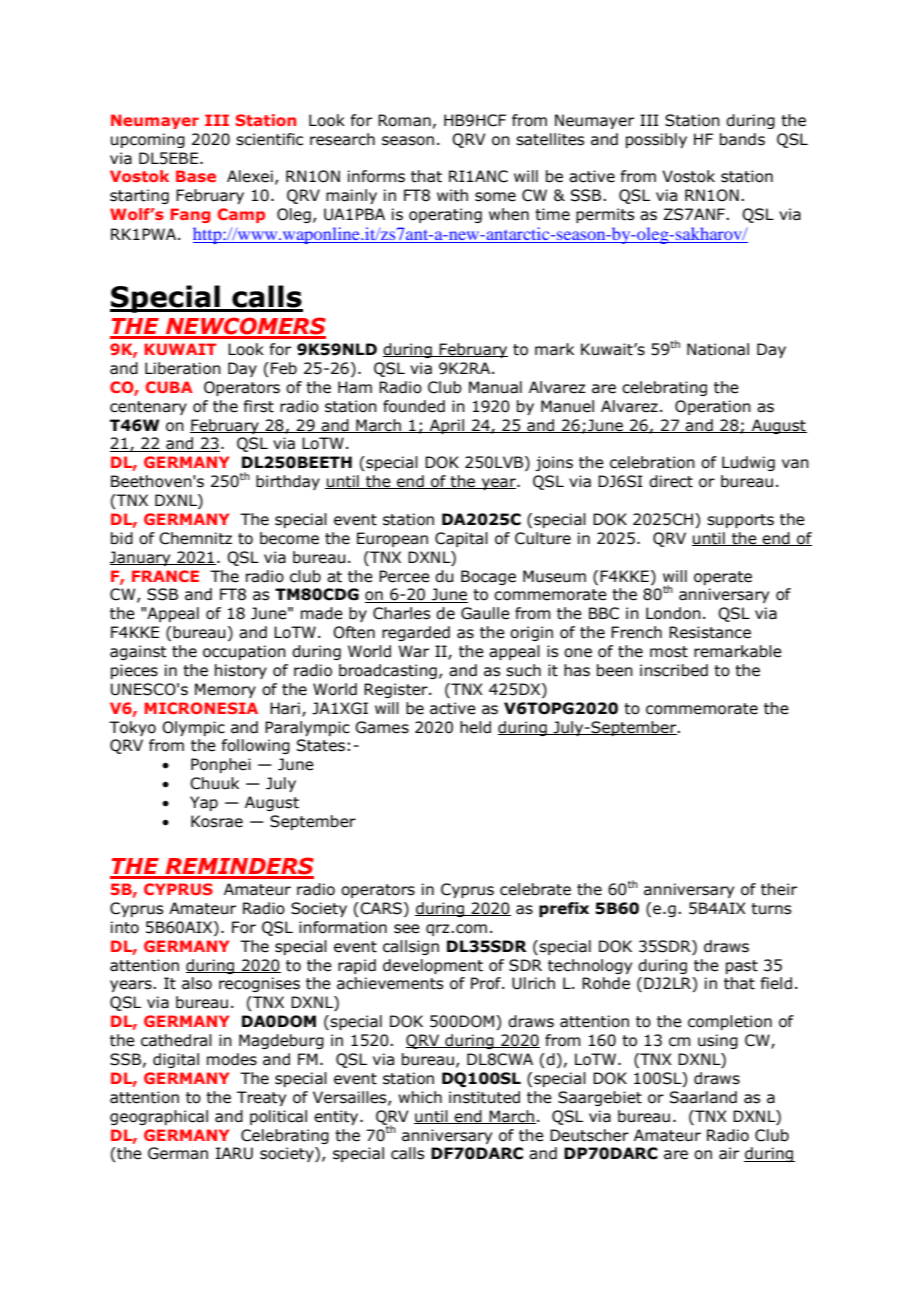 This image has height=1308, width=924. What do you see at coordinates (244, 652) in the image?
I see `occupation` at bounding box center [244, 652].
